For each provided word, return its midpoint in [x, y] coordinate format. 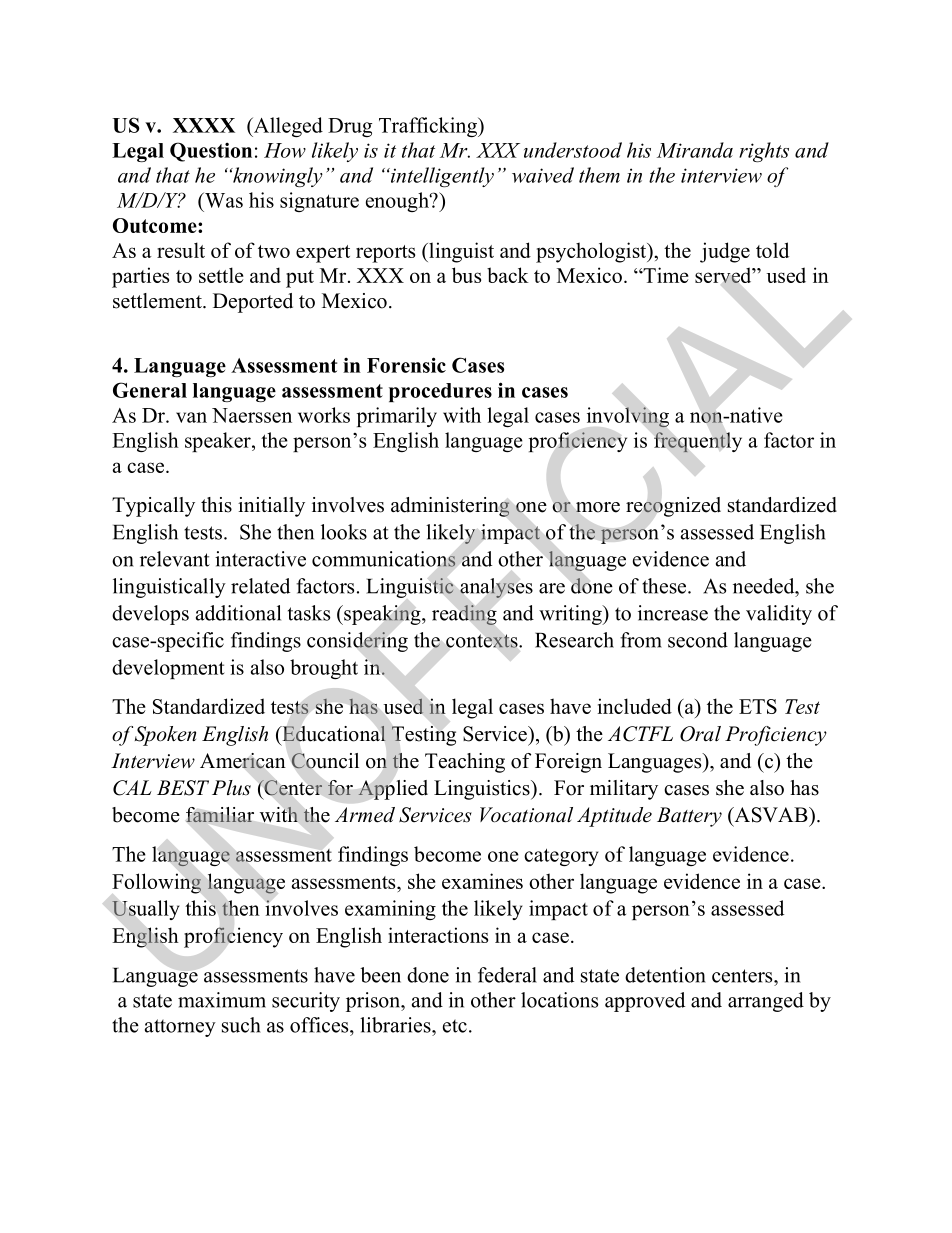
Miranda [695, 150]
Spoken [165, 736]
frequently [698, 442]
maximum [222, 1000]
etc [455, 1026]
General [150, 390]
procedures [440, 392]
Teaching [465, 763]
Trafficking [429, 127]
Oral [700, 734]
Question [211, 152]
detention [665, 975]
